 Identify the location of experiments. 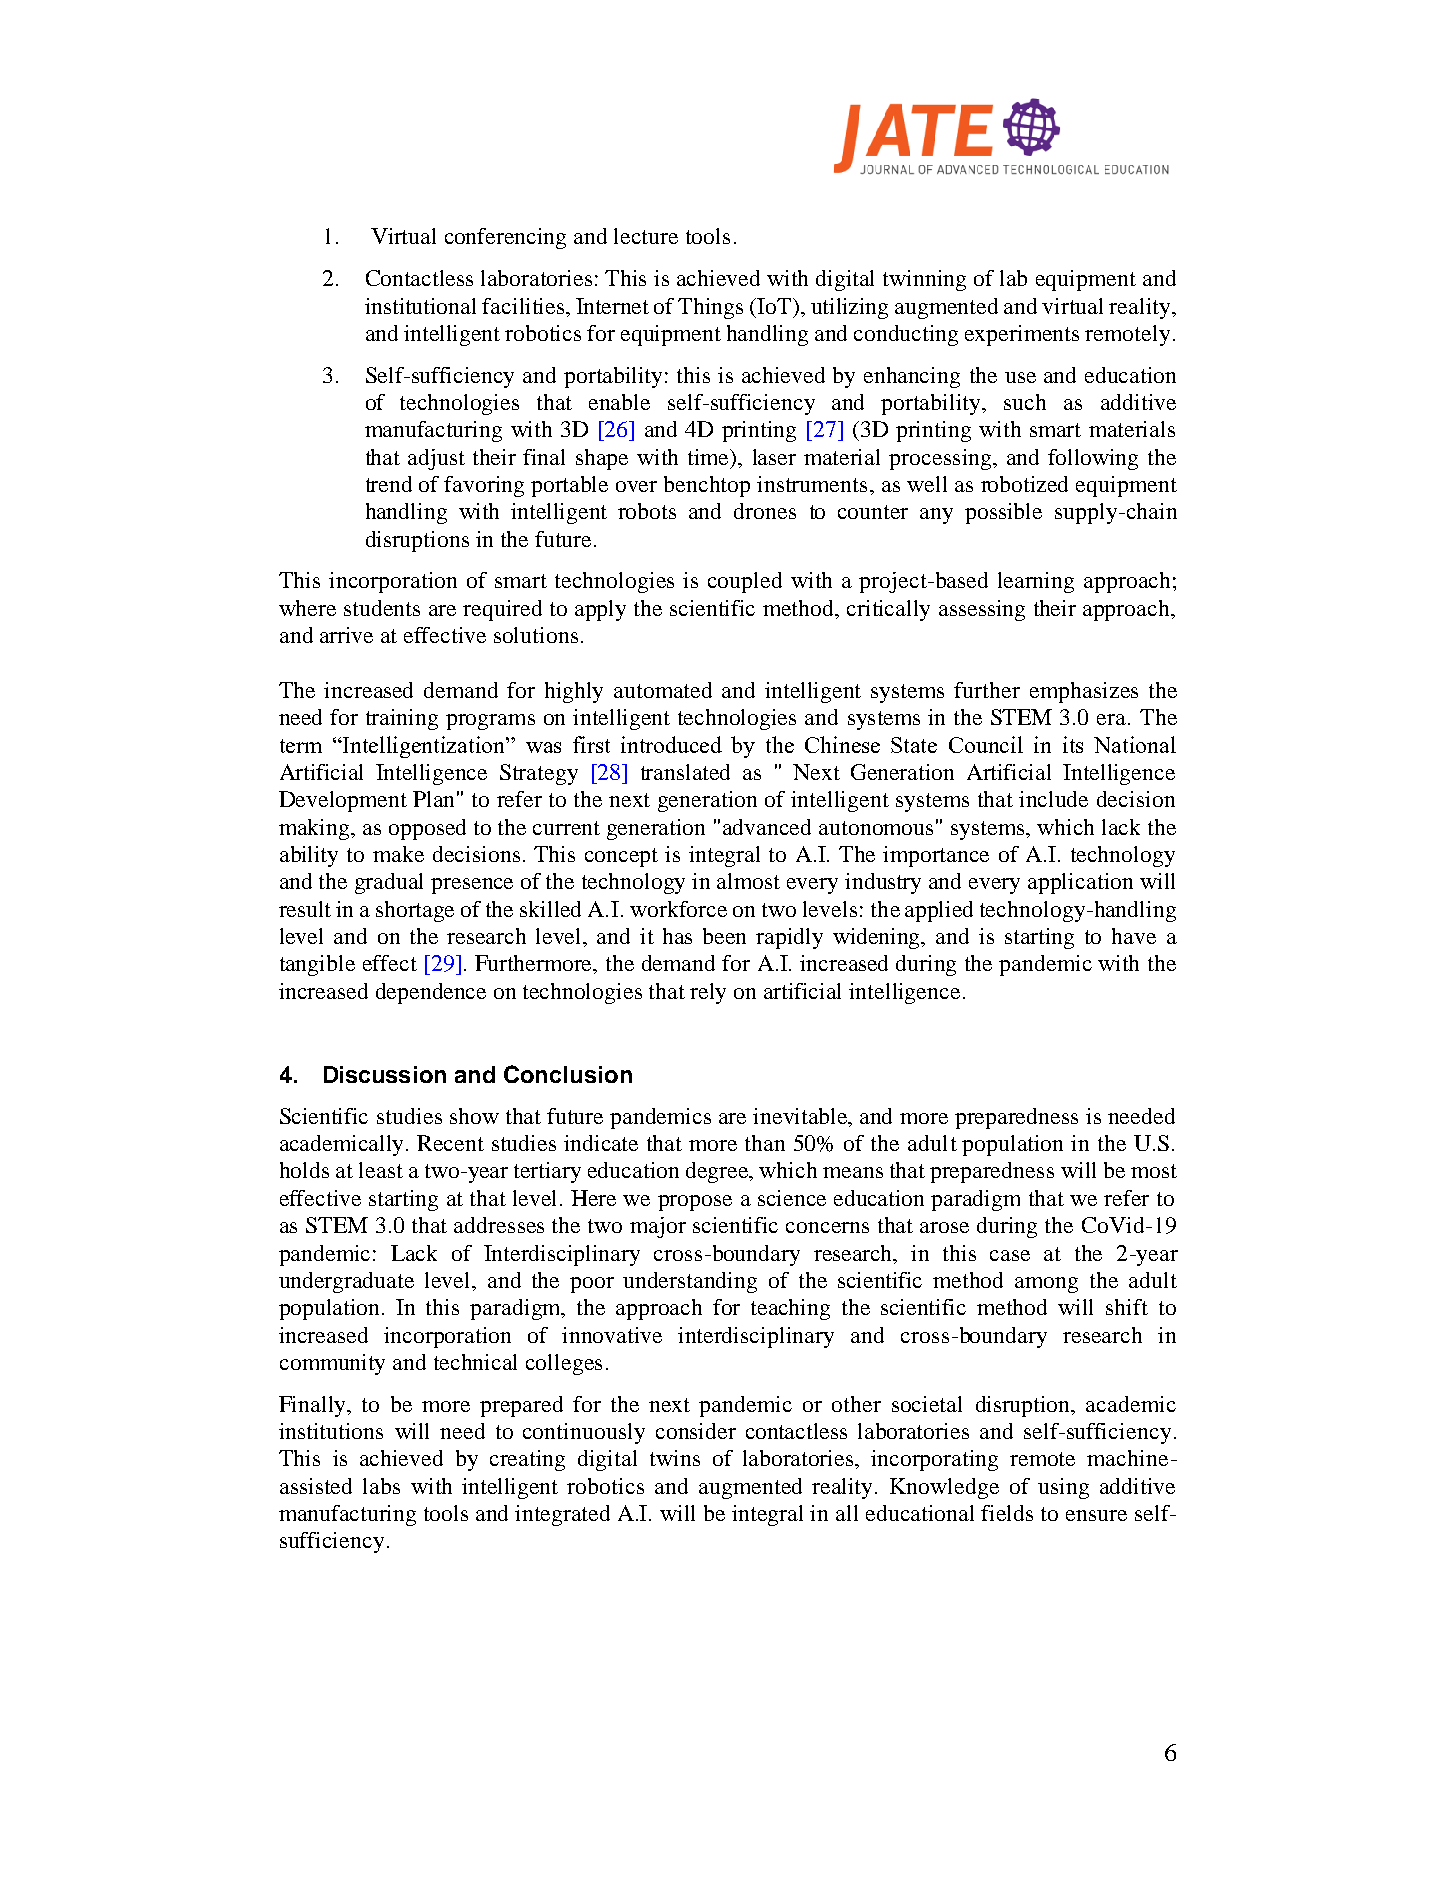
(1022, 335).
